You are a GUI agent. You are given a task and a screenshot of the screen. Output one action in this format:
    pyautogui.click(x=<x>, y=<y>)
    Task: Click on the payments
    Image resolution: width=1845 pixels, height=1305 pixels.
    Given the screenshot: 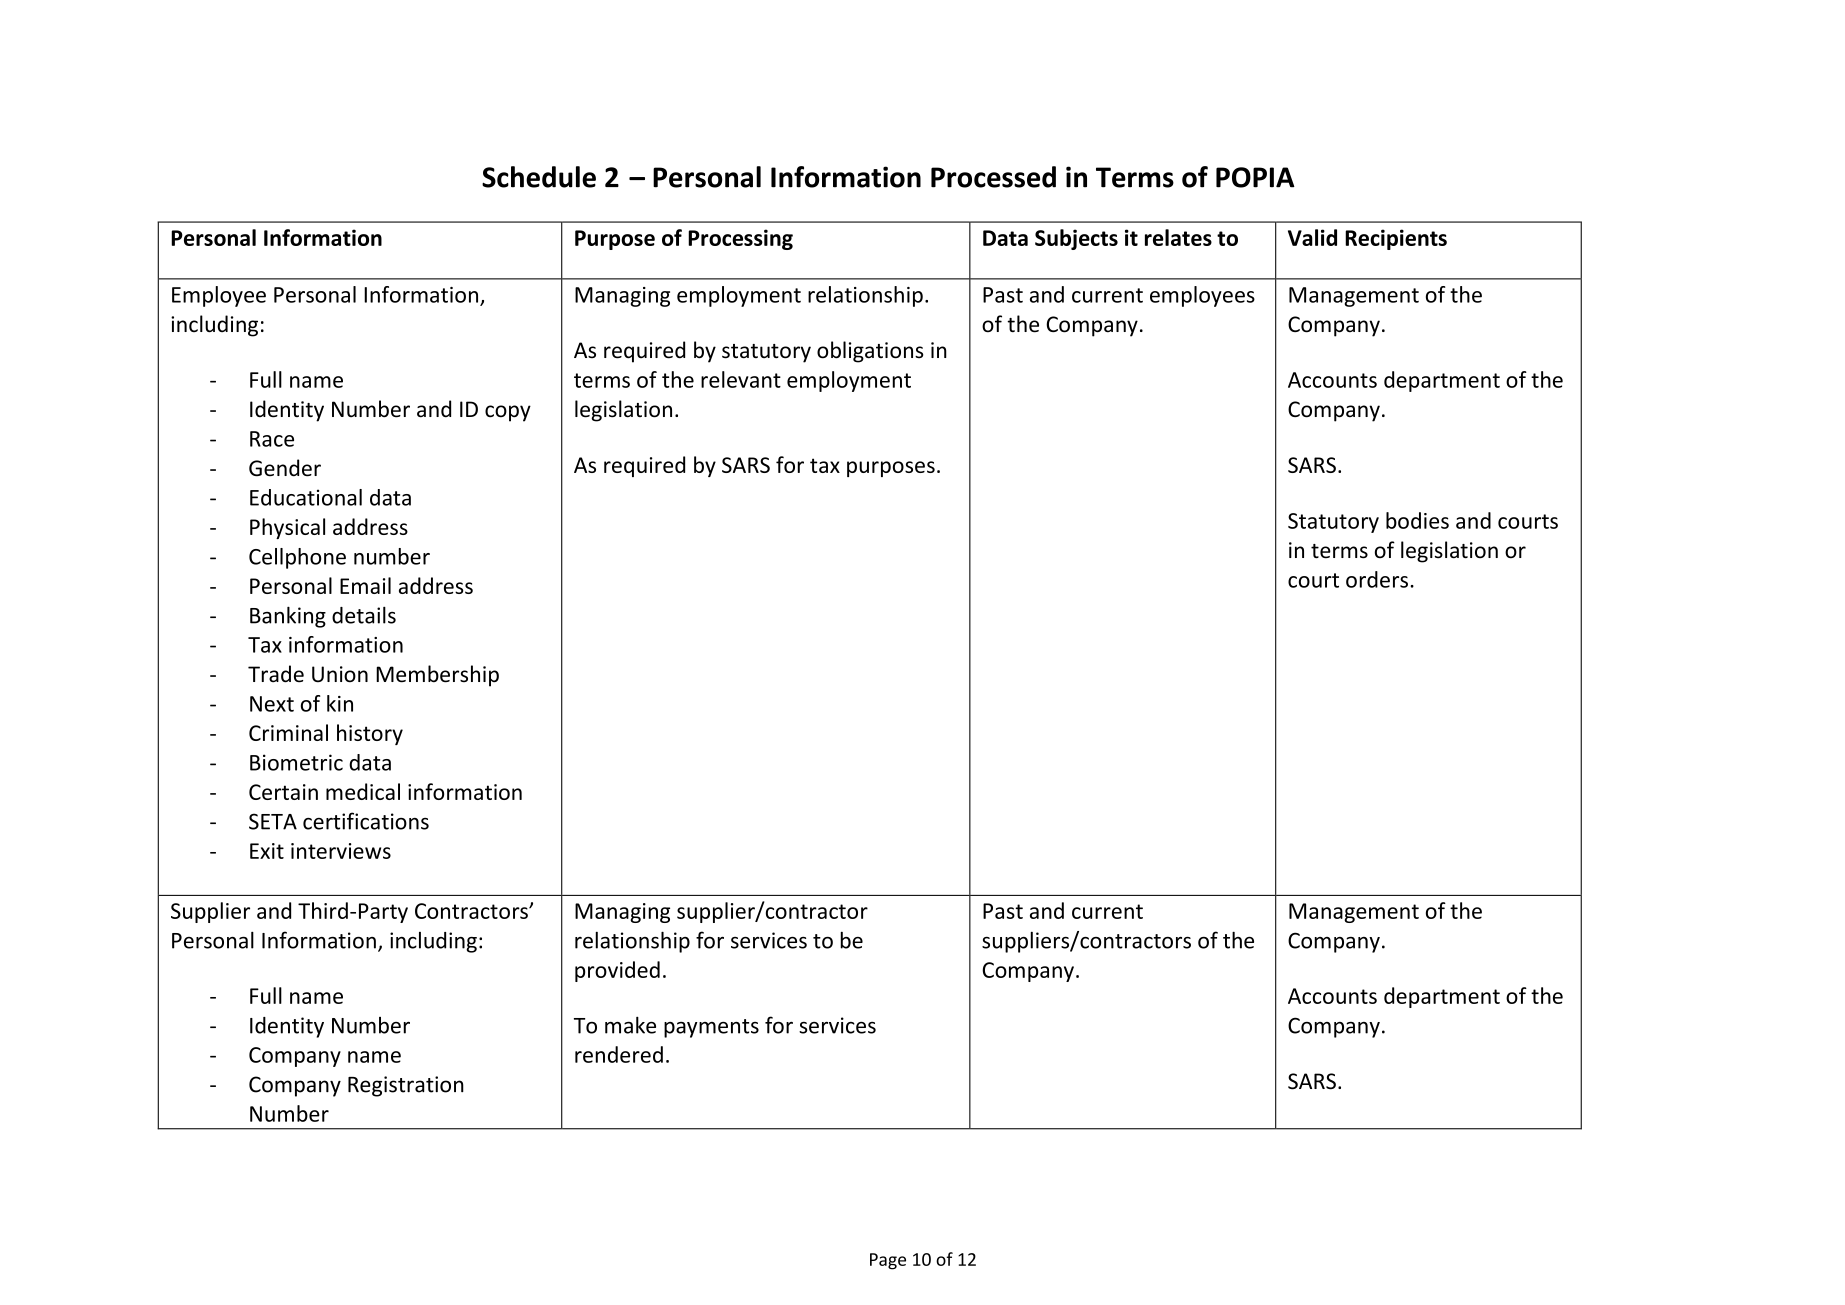 What is the action you would take?
    pyautogui.click(x=711, y=1028)
